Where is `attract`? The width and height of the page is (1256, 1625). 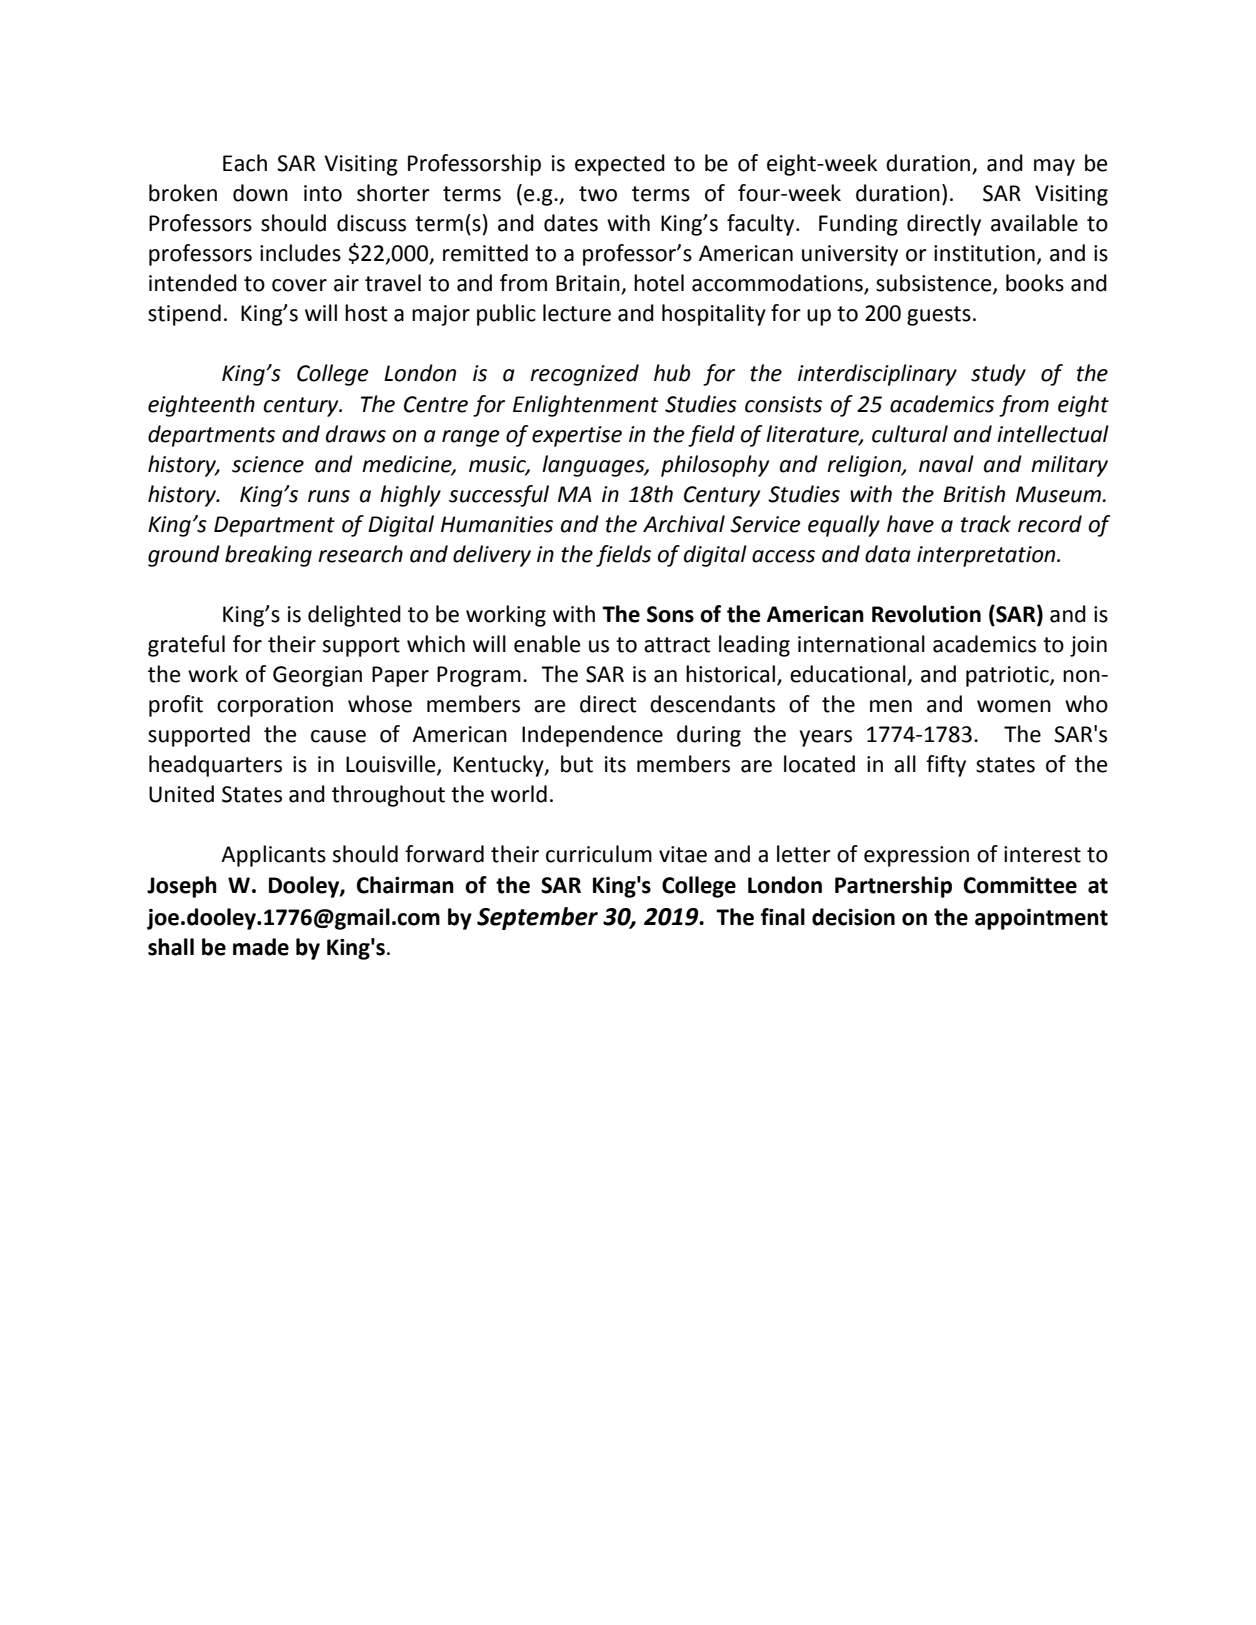 attract is located at coordinates (677, 645).
